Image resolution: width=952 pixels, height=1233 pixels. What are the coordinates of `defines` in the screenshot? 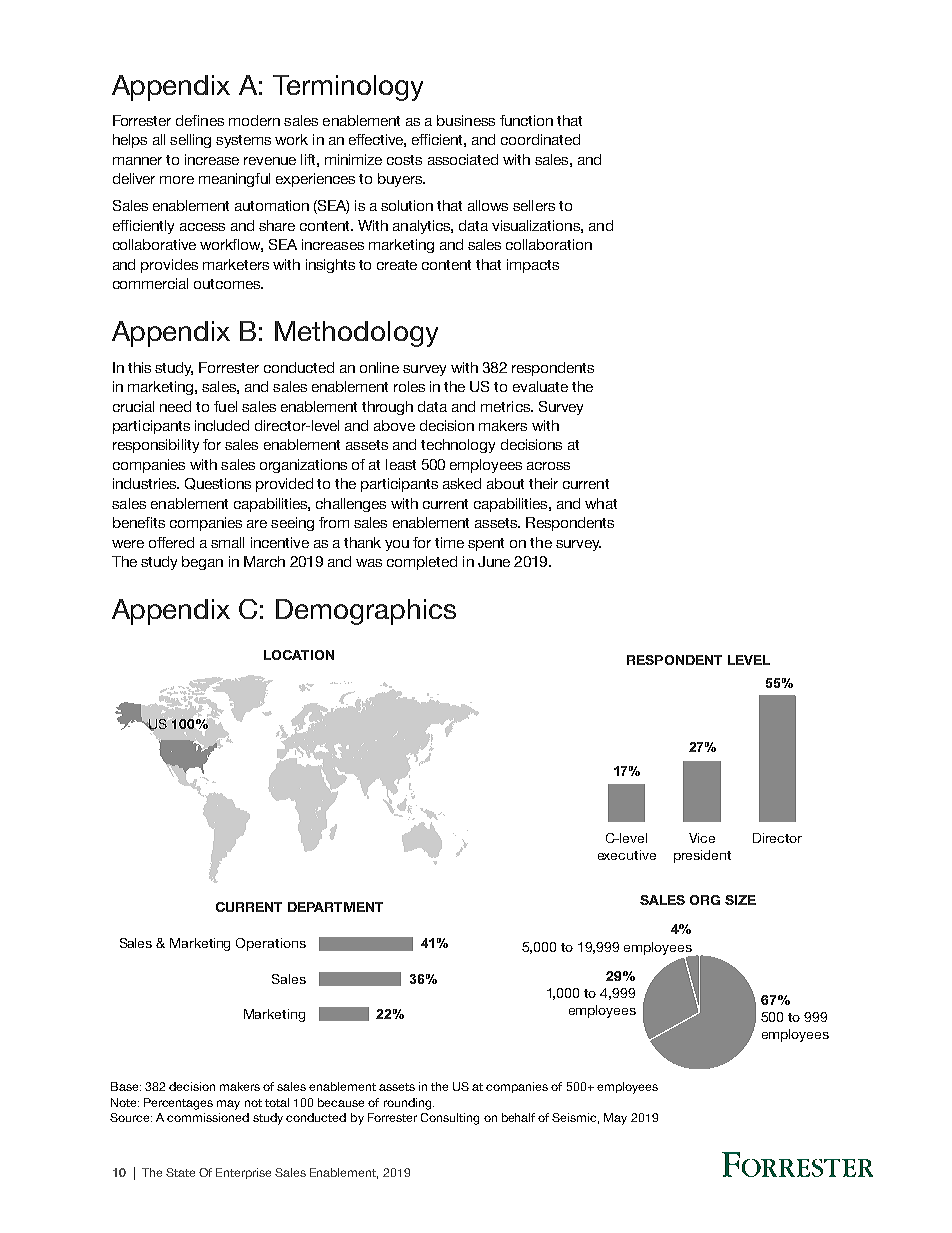 It's located at (200, 120).
